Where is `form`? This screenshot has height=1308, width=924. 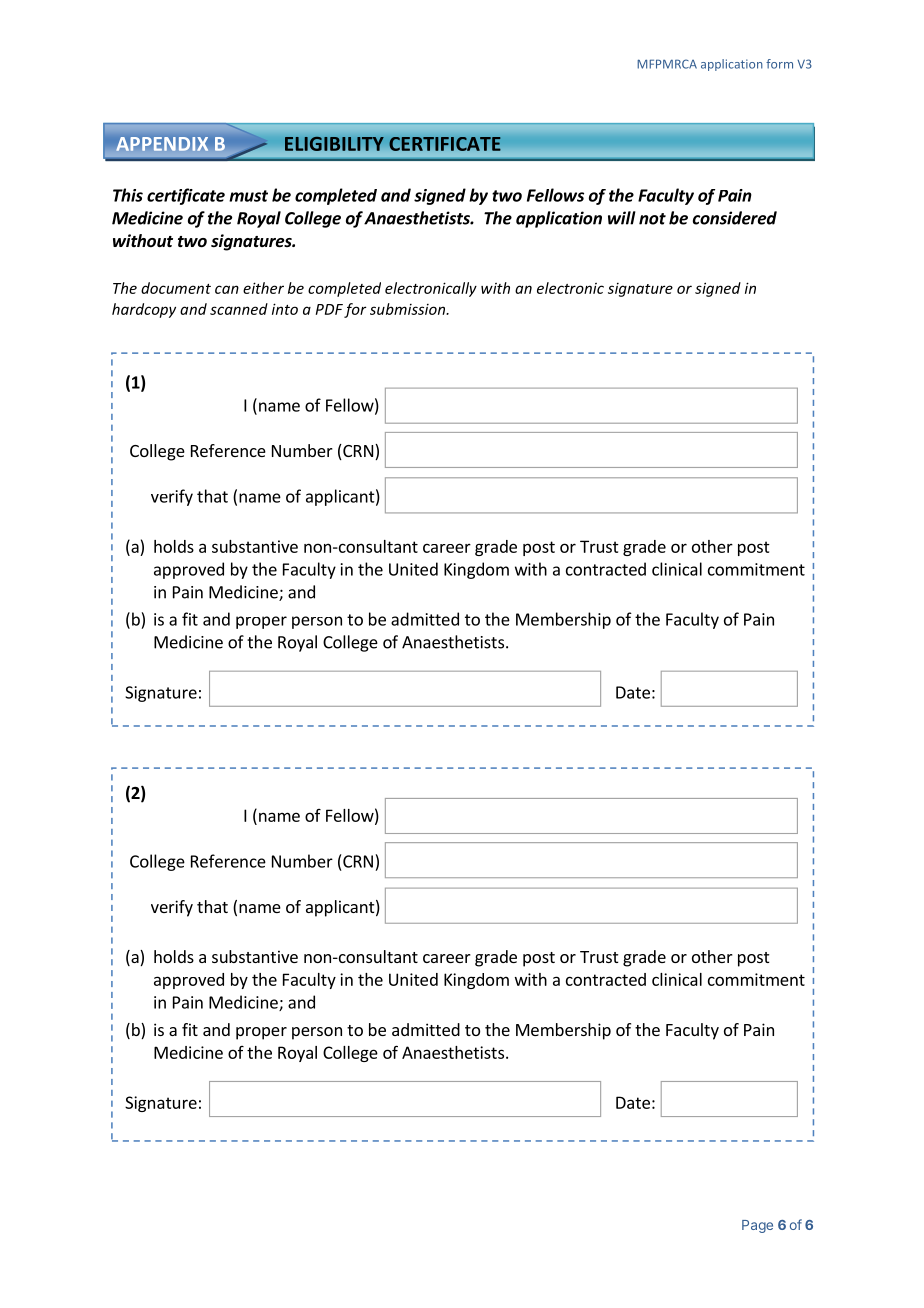 form is located at coordinates (779, 64).
